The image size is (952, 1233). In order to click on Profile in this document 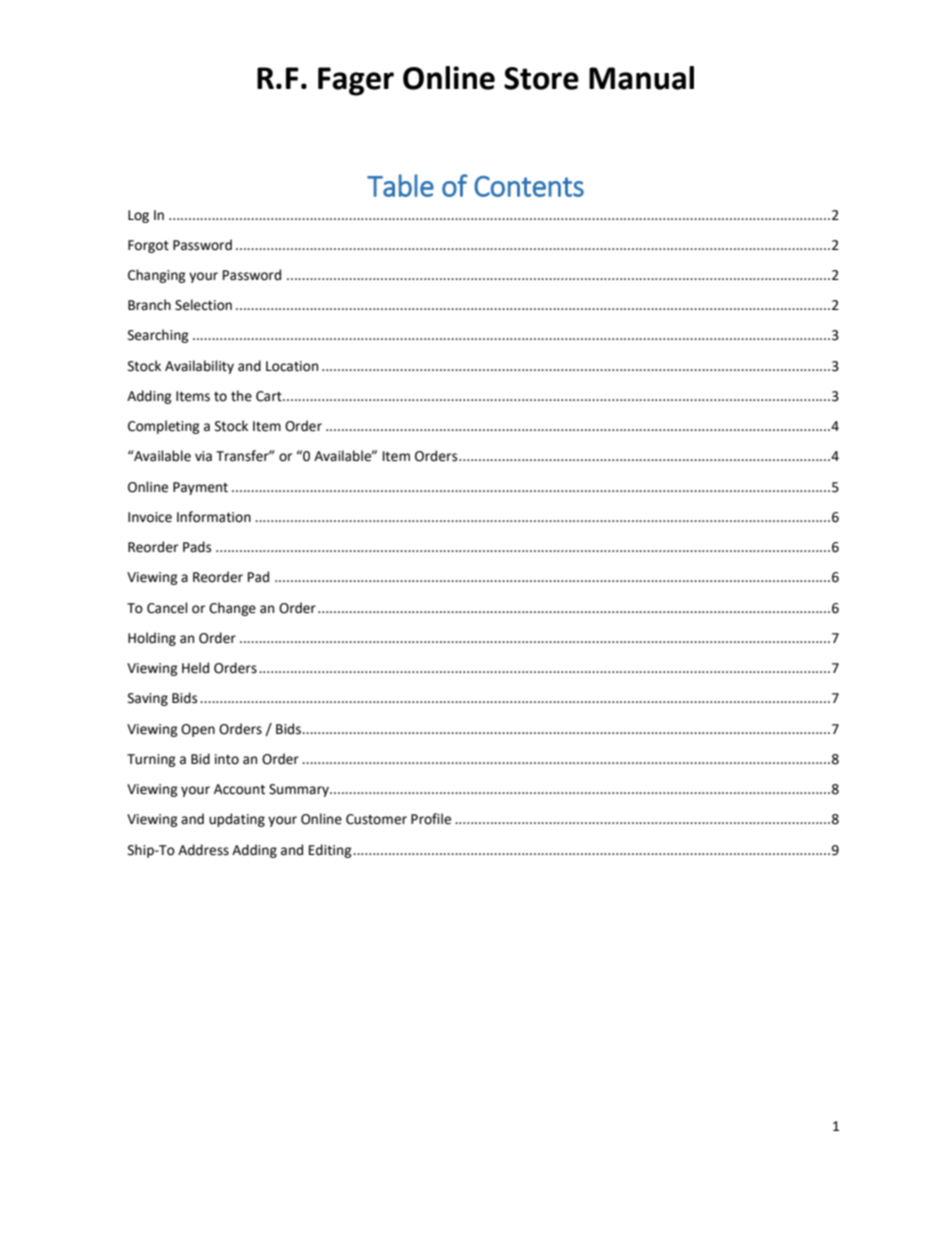, I will do `click(431, 819)`.
